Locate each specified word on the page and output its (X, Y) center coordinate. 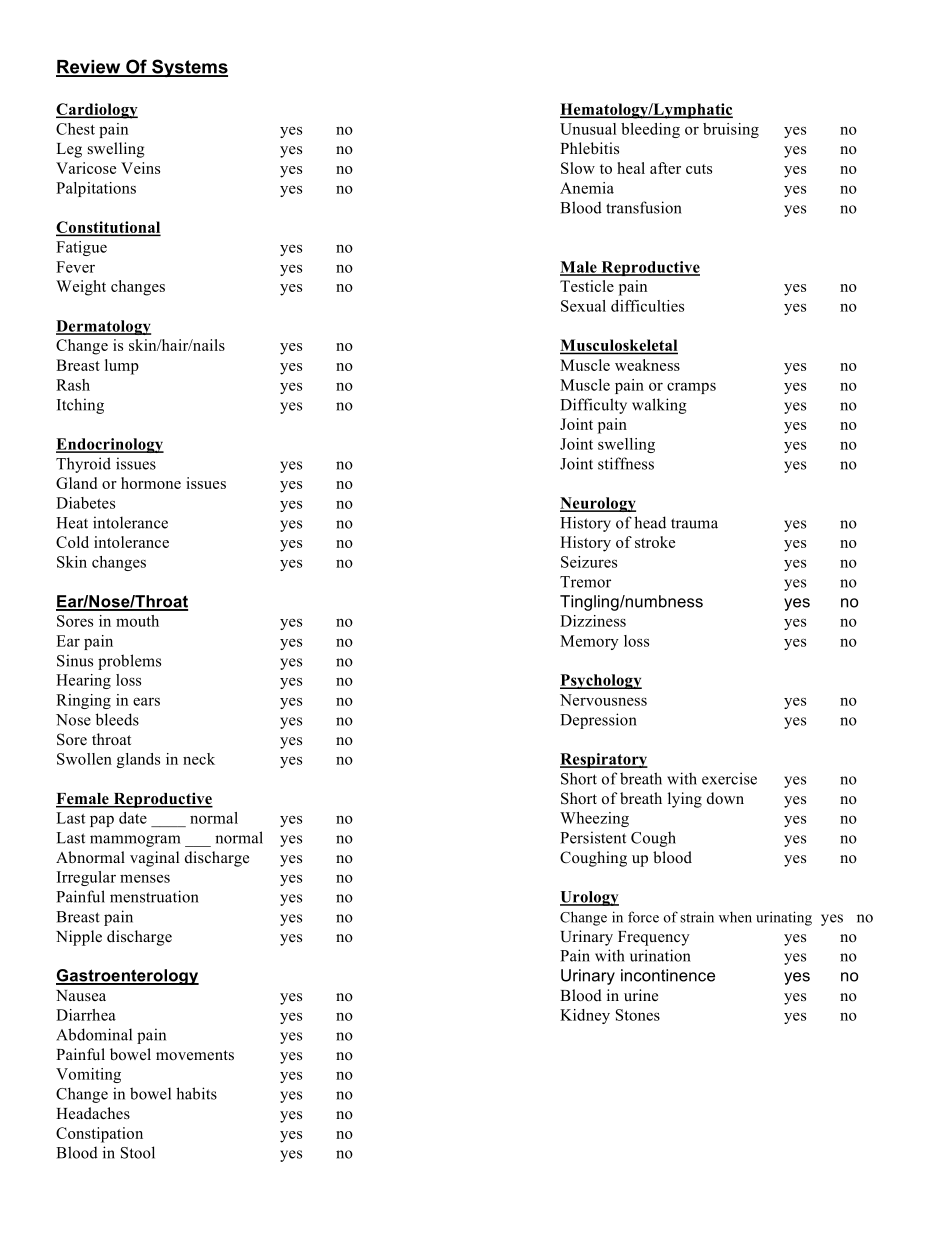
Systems (189, 68)
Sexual (583, 306)
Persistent (593, 837)
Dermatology (103, 327)
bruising (731, 130)
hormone (151, 483)
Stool (138, 1152)
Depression (598, 721)
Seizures (589, 562)
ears (146, 701)
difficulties (647, 306)
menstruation (154, 896)
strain (697, 917)
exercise (729, 778)
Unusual (588, 129)
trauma (694, 523)
